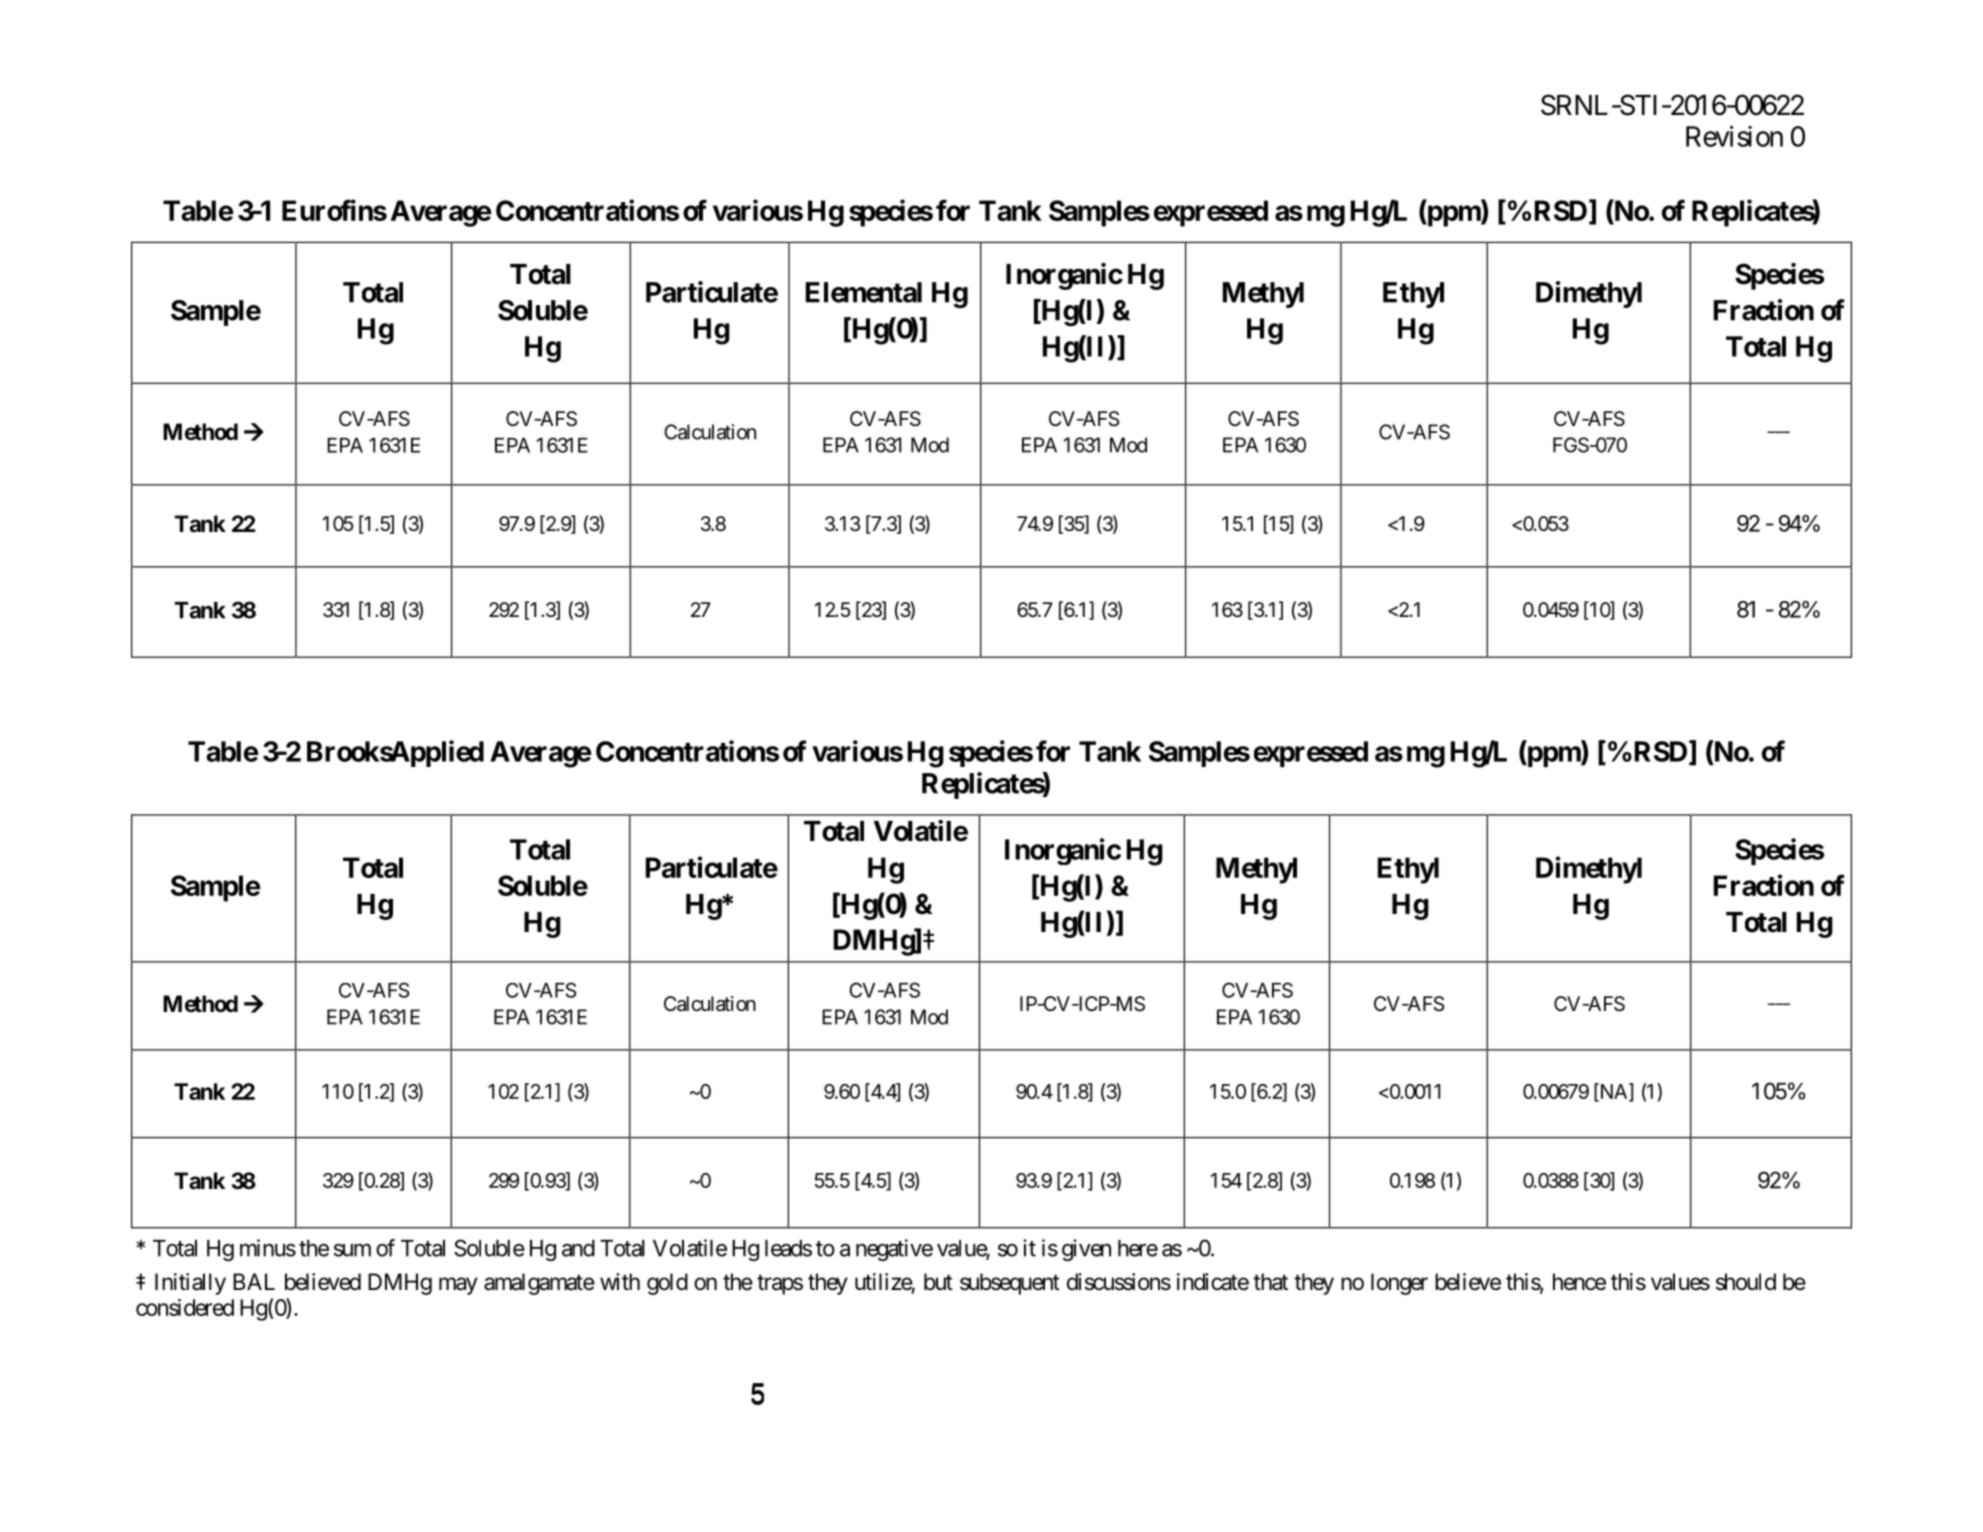 The image size is (1983, 1532). What do you see at coordinates (1734, 136) in the document?
I see `Revision` at bounding box center [1734, 136].
